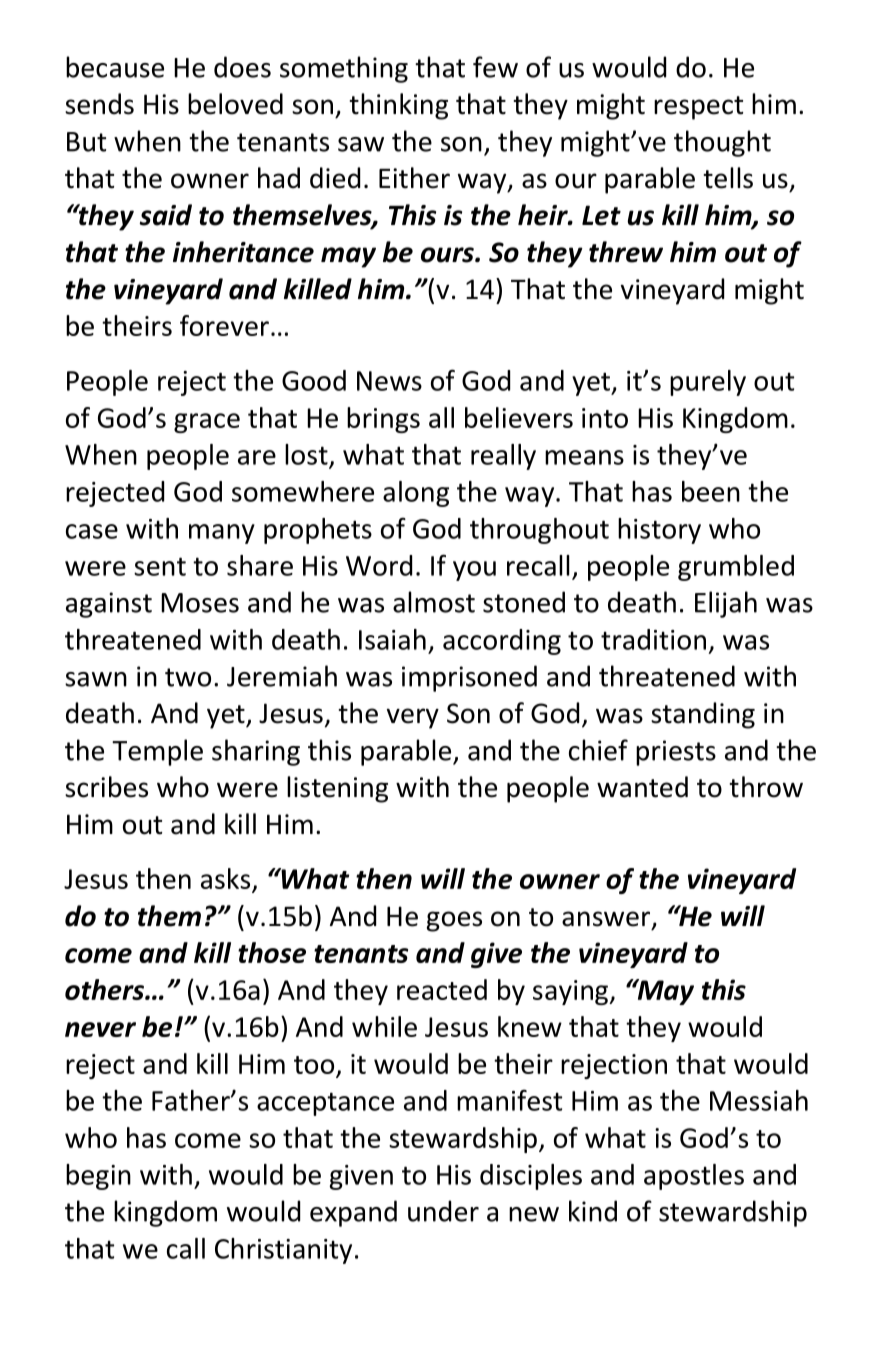 This screenshot has height=1372, width=887. Describe the element at coordinates (698, 108) in the screenshot. I see `respect` at that location.
